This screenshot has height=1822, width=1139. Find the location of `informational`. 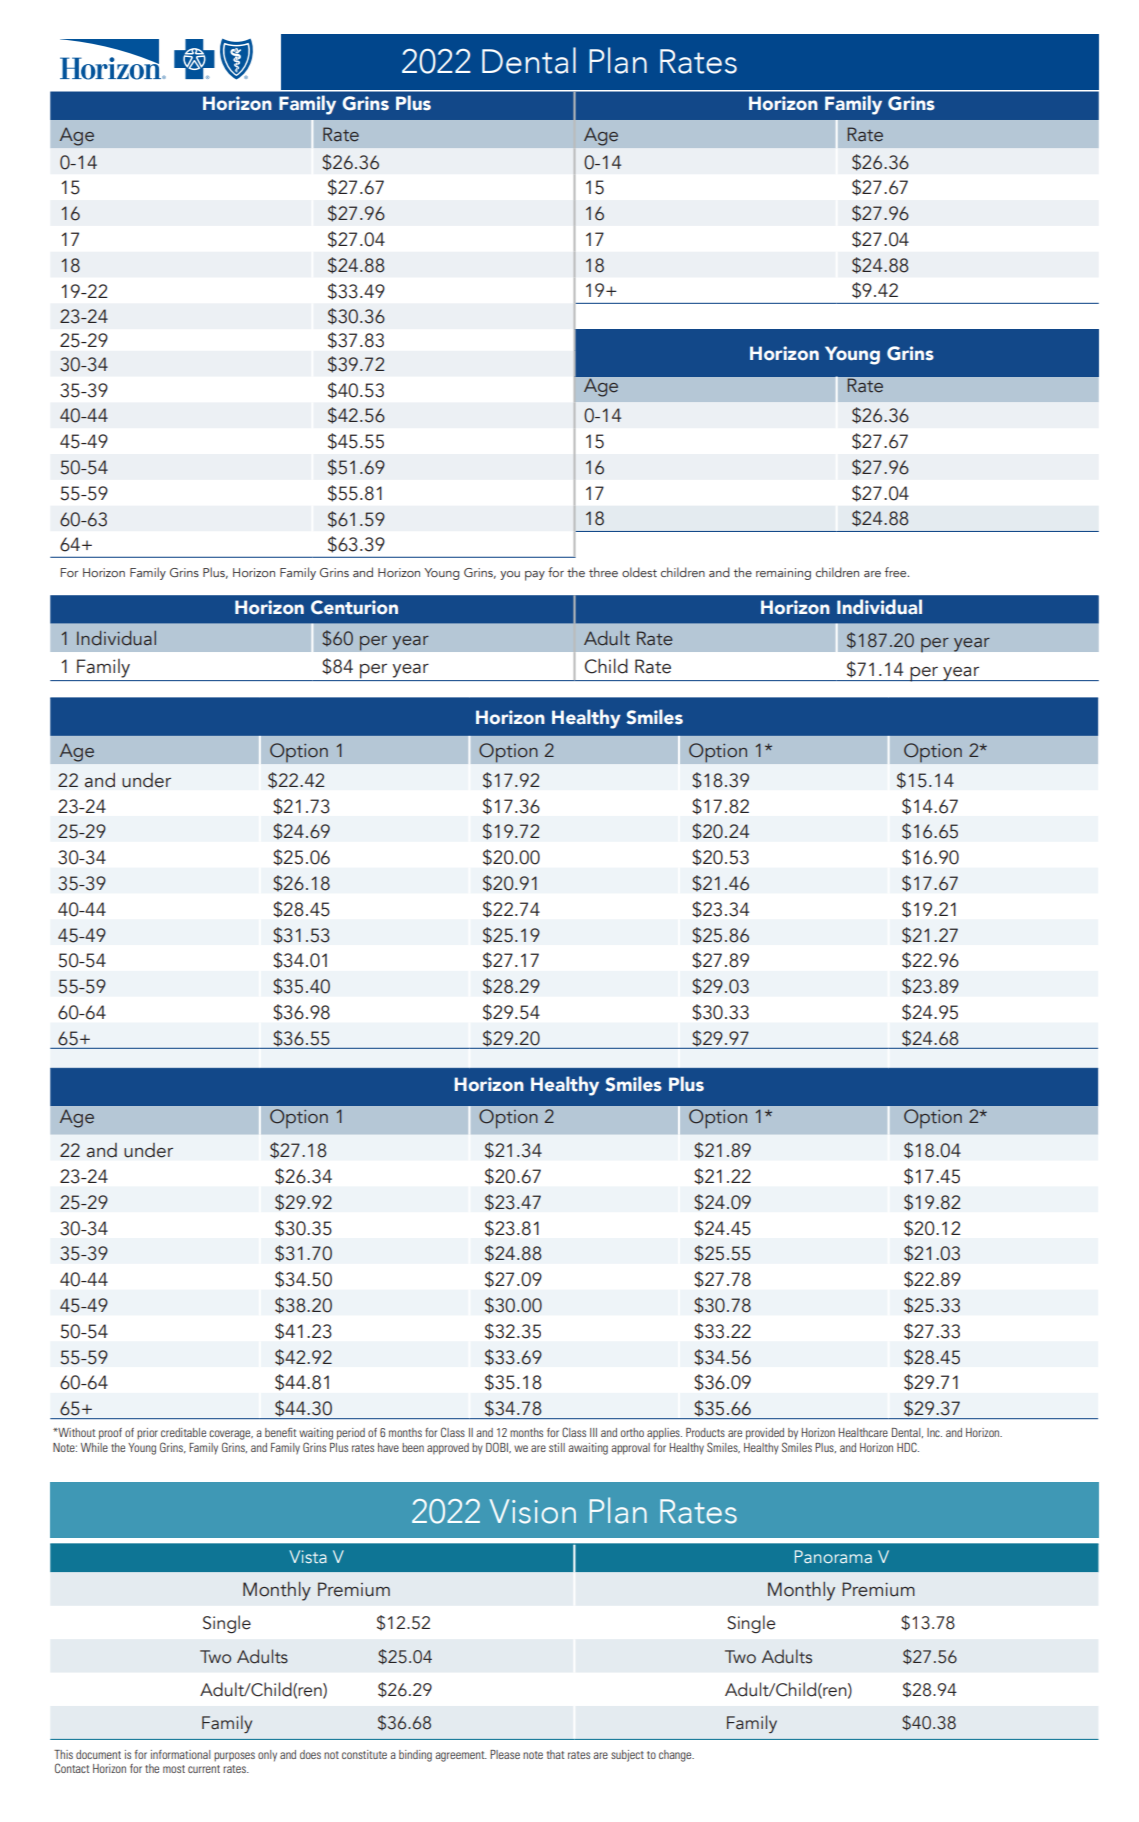

informational is located at coordinates (181, 1754).
